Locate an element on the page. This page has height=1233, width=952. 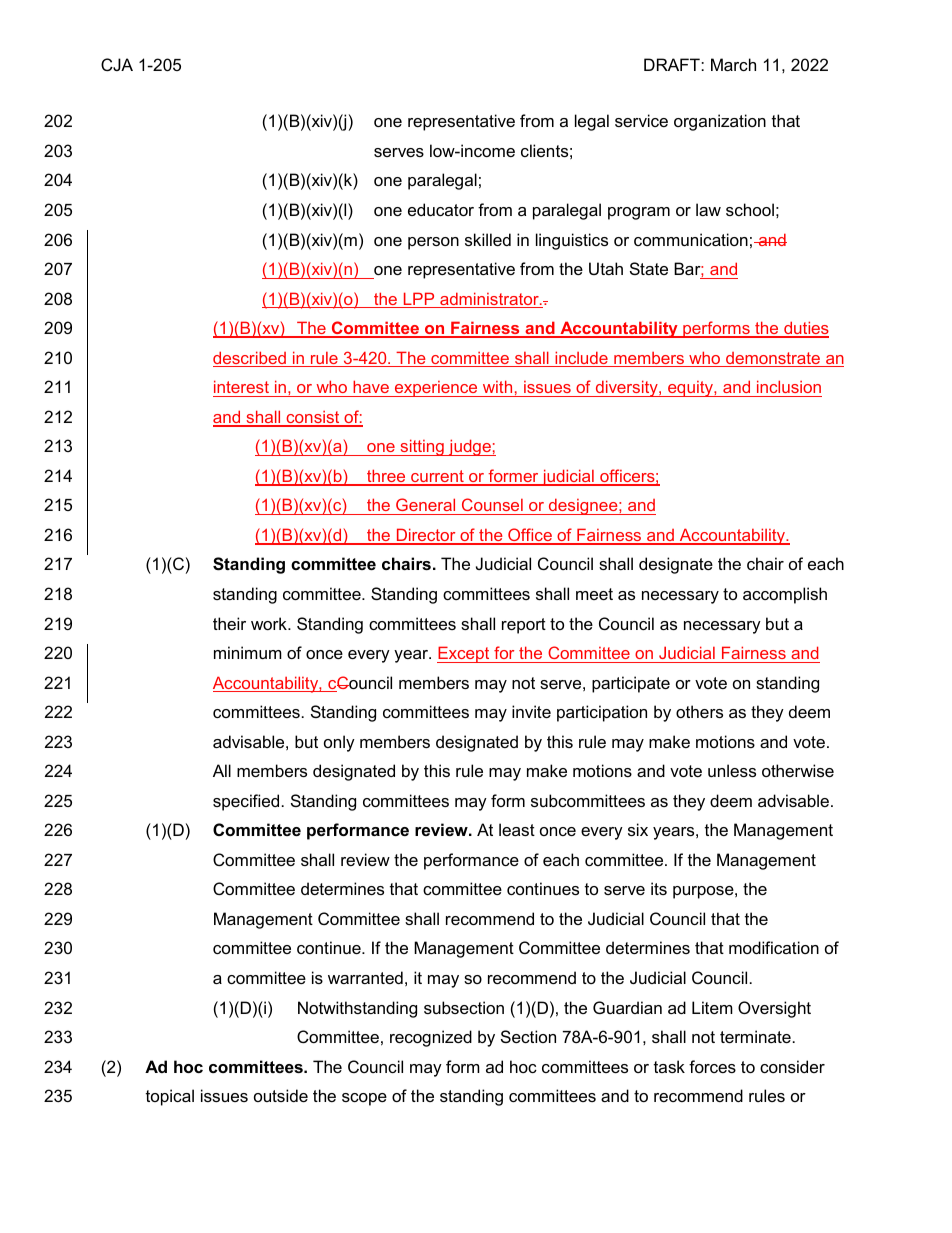
educator is located at coordinates (441, 209).
